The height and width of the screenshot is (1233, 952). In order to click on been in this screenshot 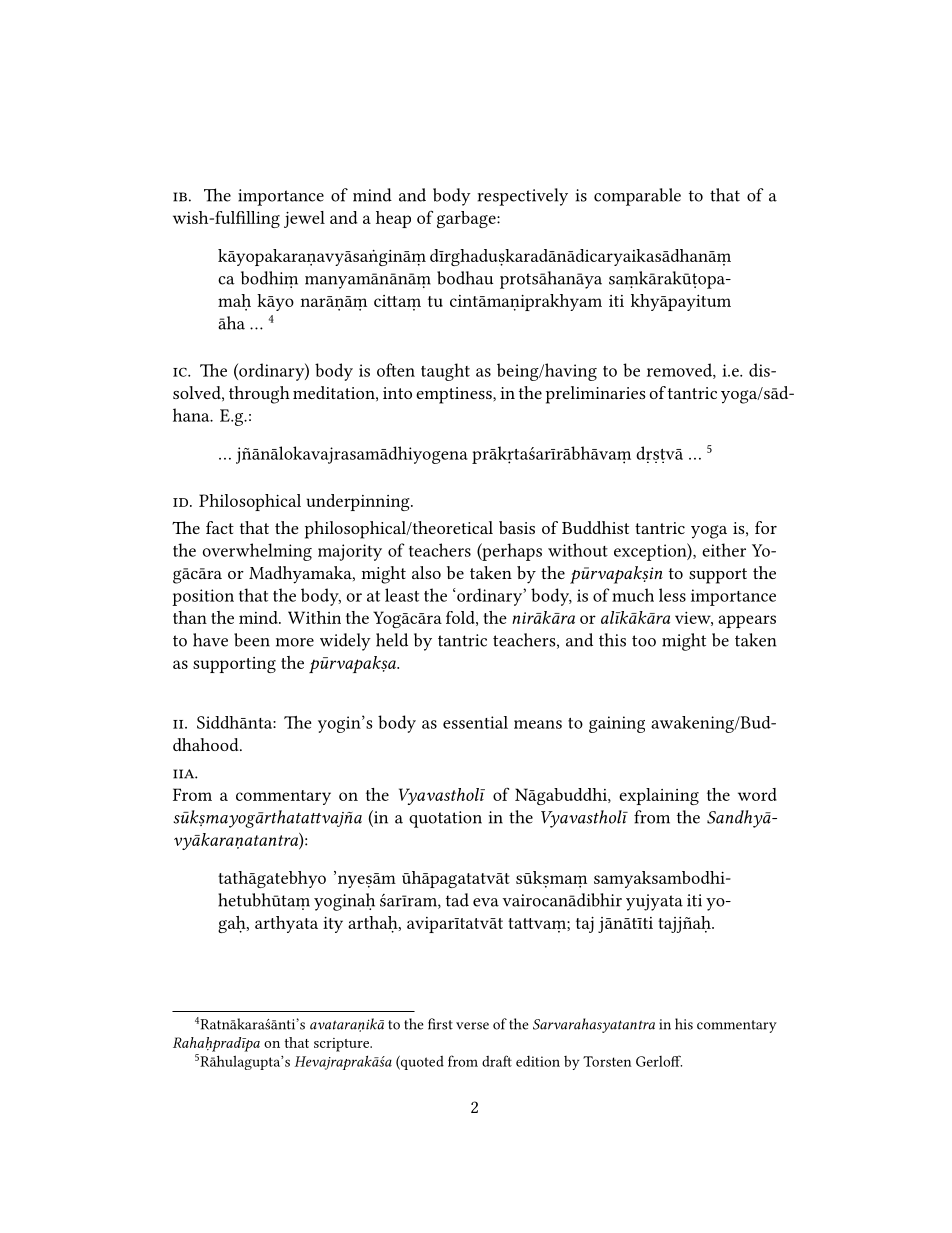, I will do `click(252, 640)`.
